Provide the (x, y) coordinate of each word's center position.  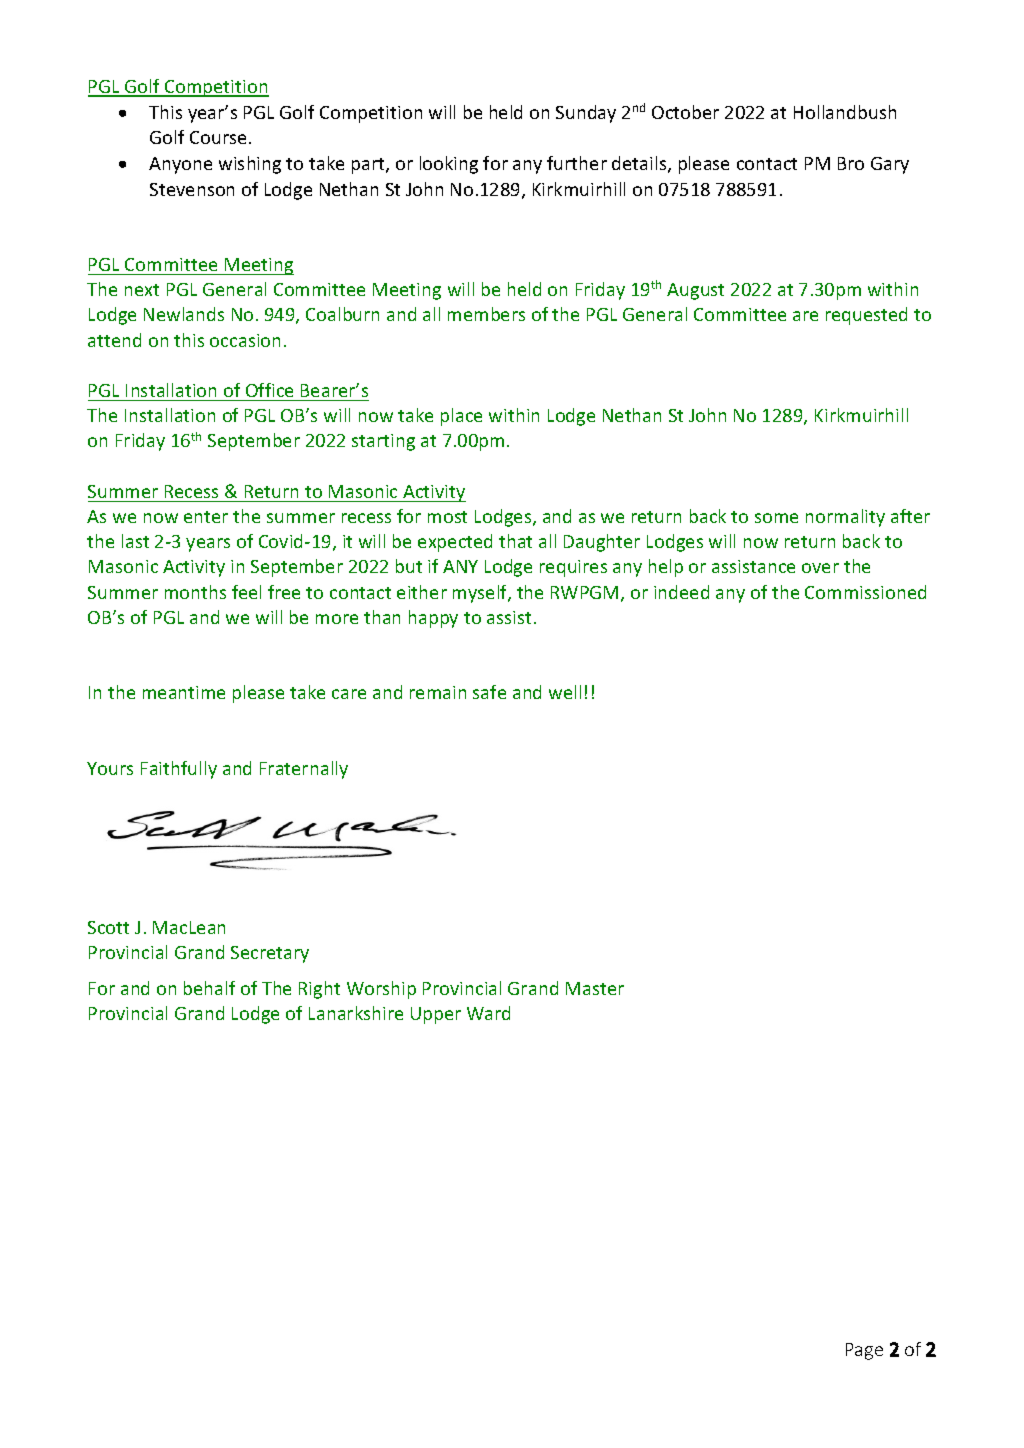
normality (845, 518)
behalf (209, 988)
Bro (851, 163)
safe (489, 692)
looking (449, 165)
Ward (488, 1013)
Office (269, 390)
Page (864, 1351)
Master (595, 988)
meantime (184, 692)
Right (319, 990)
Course (218, 137)
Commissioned (865, 592)
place (461, 417)
